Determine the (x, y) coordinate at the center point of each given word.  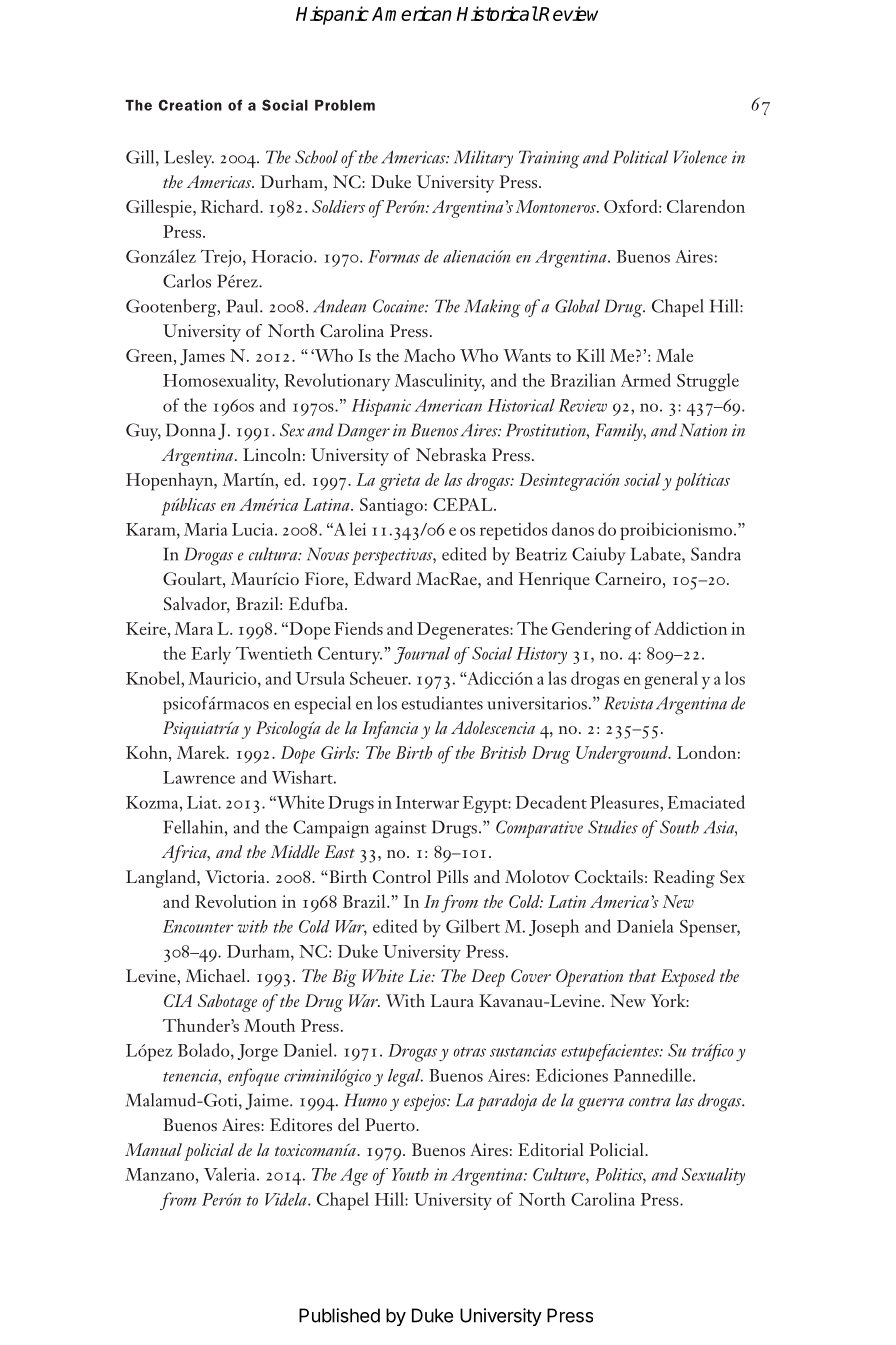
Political (640, 157)
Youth (410, 1174)
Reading (684, 879)
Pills (452, 876)
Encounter (198, 926)
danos (573, 529)
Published (339, 1315)
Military (483, 159)
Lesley (189, 159)
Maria (206, 529)
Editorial (551, 1149)
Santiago (391, 507)
